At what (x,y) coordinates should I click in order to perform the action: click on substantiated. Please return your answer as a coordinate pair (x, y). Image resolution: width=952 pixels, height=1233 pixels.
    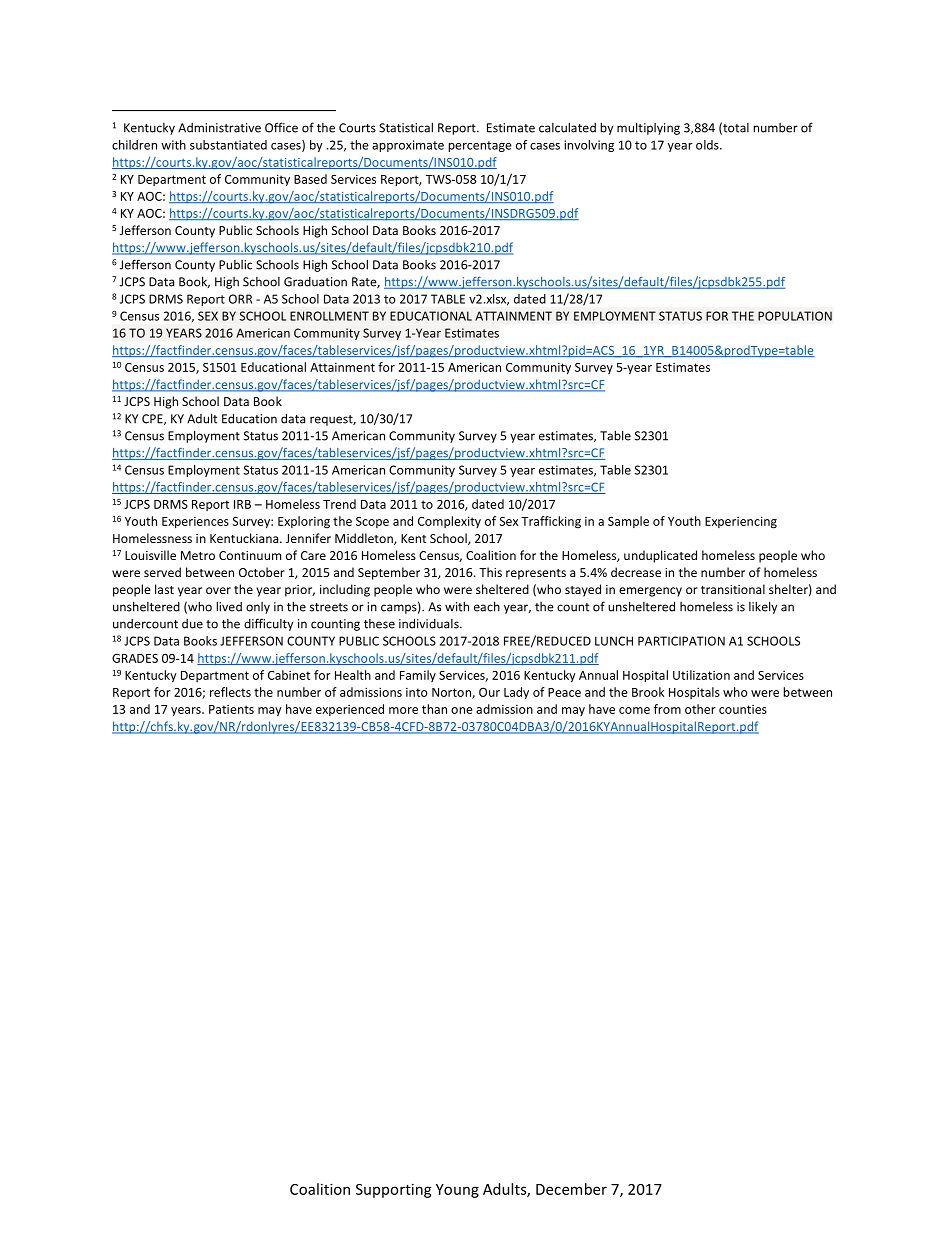
    Looking at the image, I should click on (228, 145).
